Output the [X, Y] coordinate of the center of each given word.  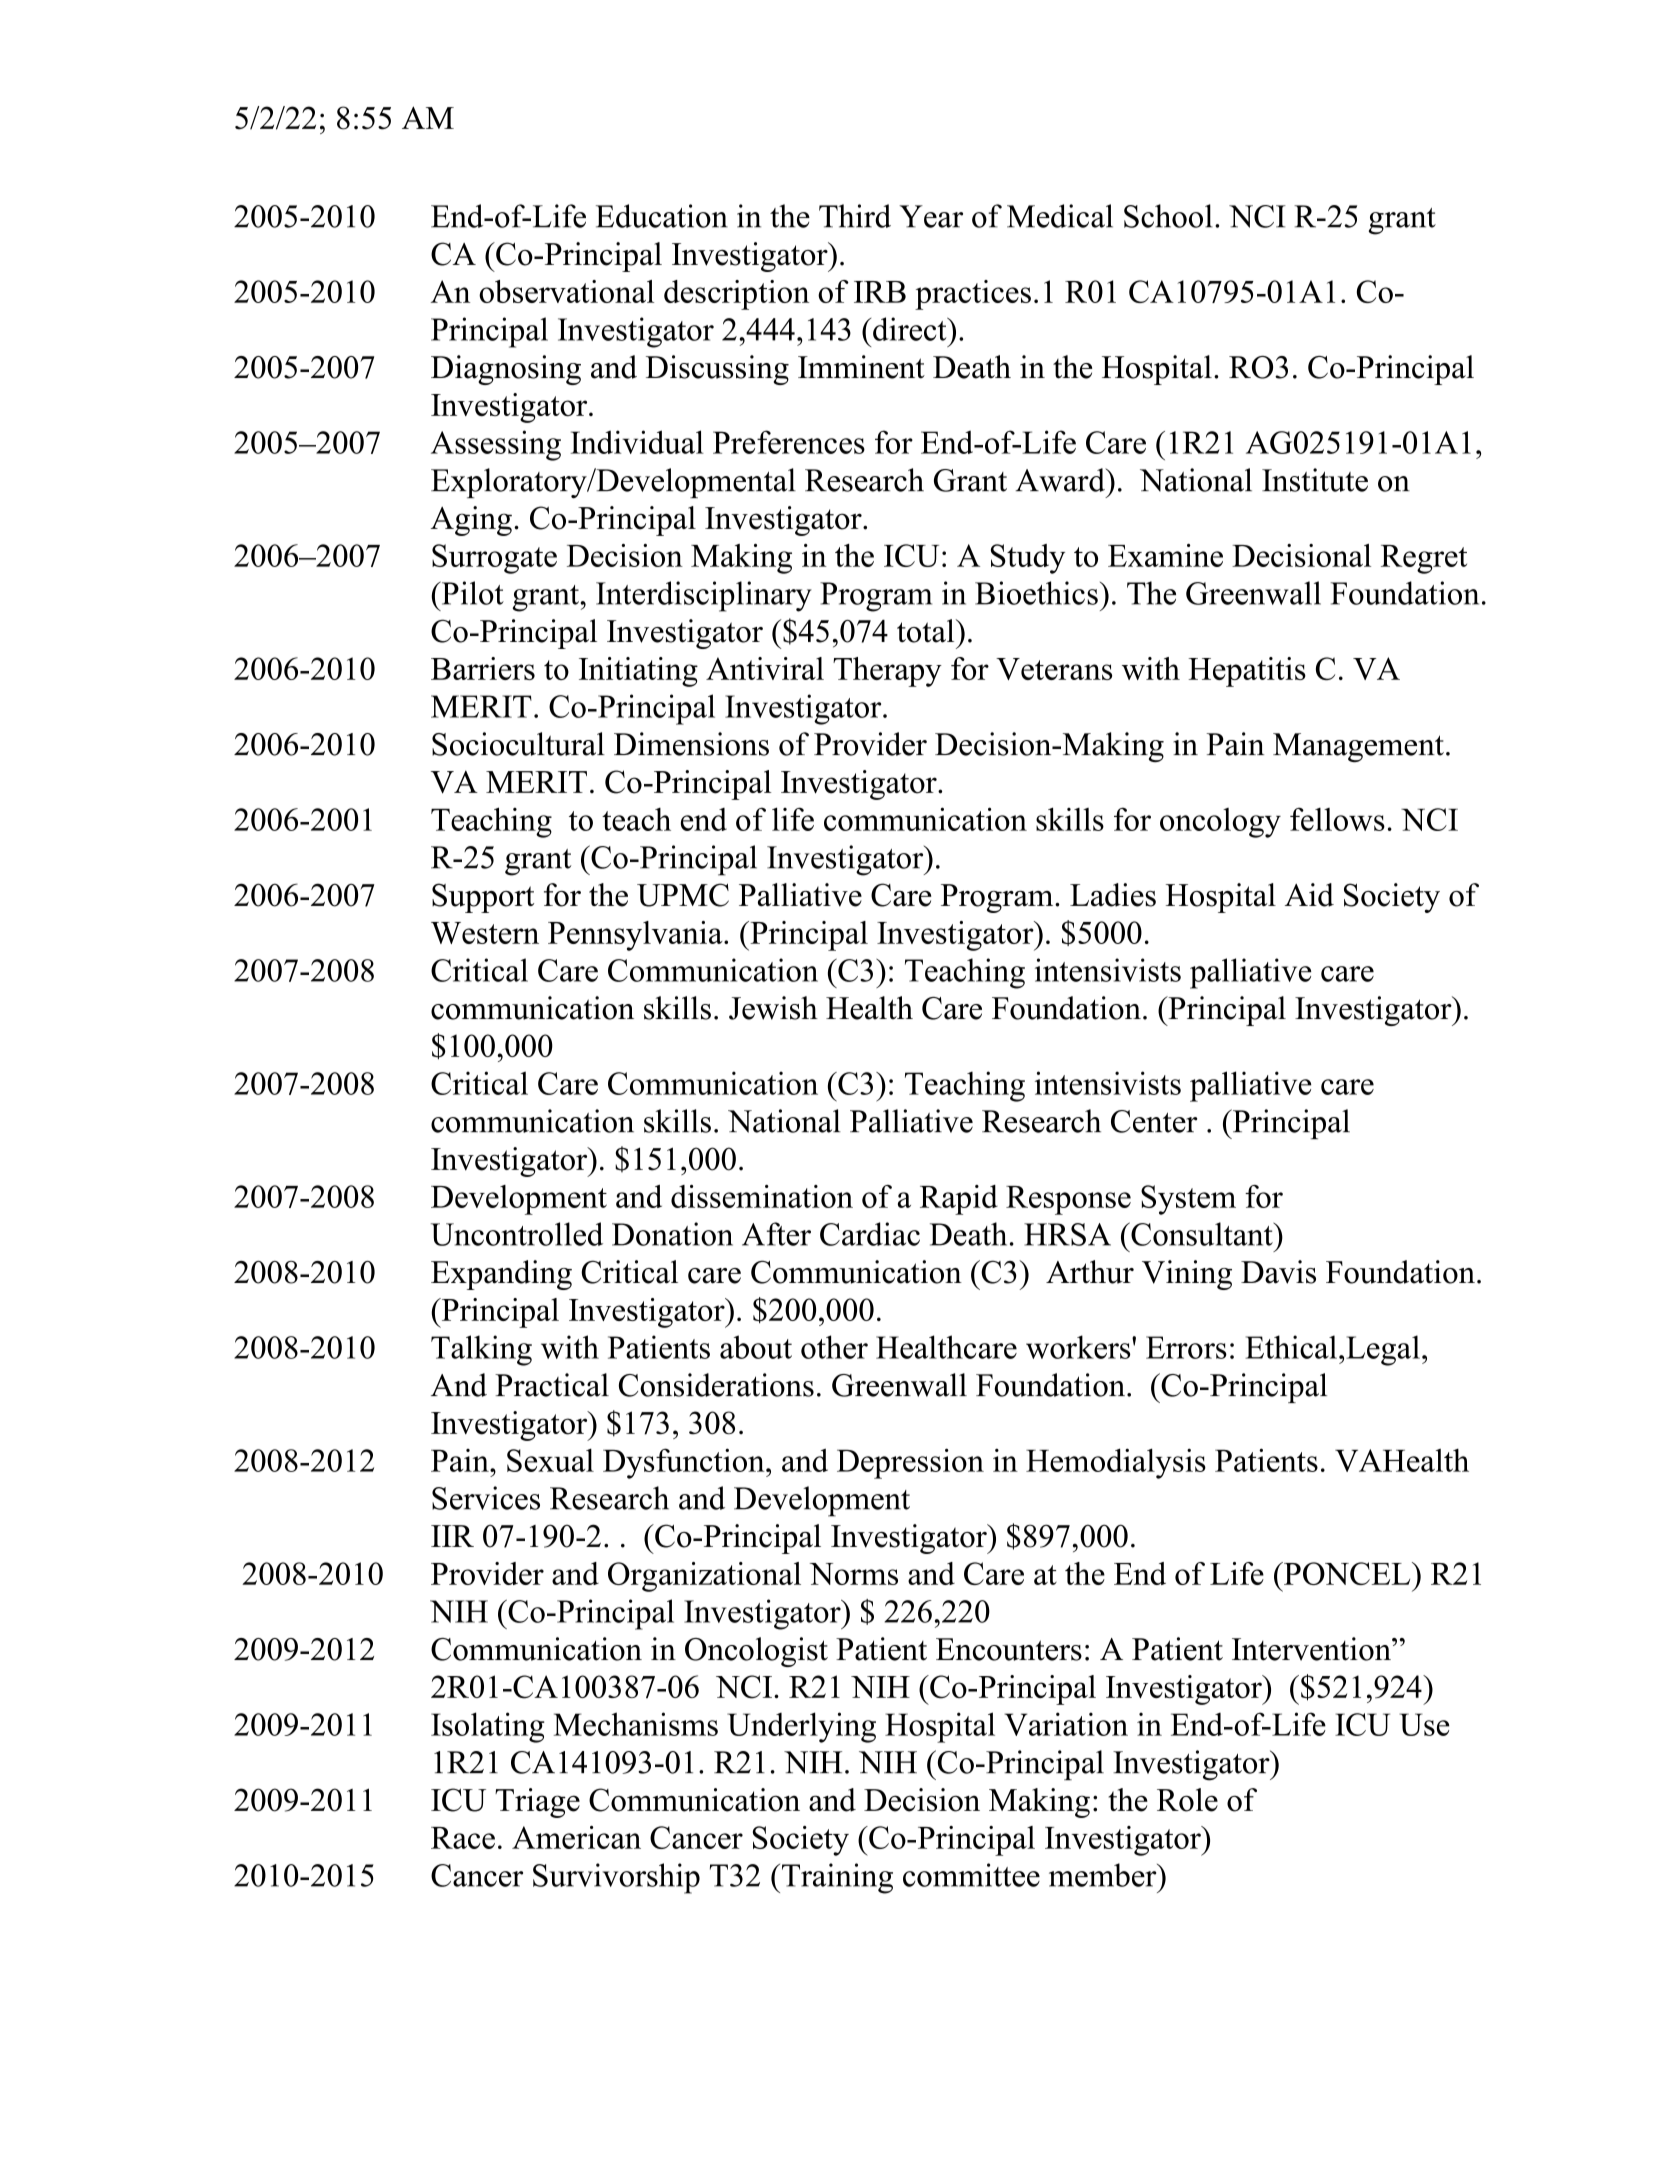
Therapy [887, 672]
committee [971, 1875]
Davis [1278, 1272]
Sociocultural [518, 744]
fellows [1337, 819]
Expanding [501, 1275]
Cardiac [870, 1234]
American [576, 1837]
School [1168, 216]
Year [931, 216]
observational [566, 291]
